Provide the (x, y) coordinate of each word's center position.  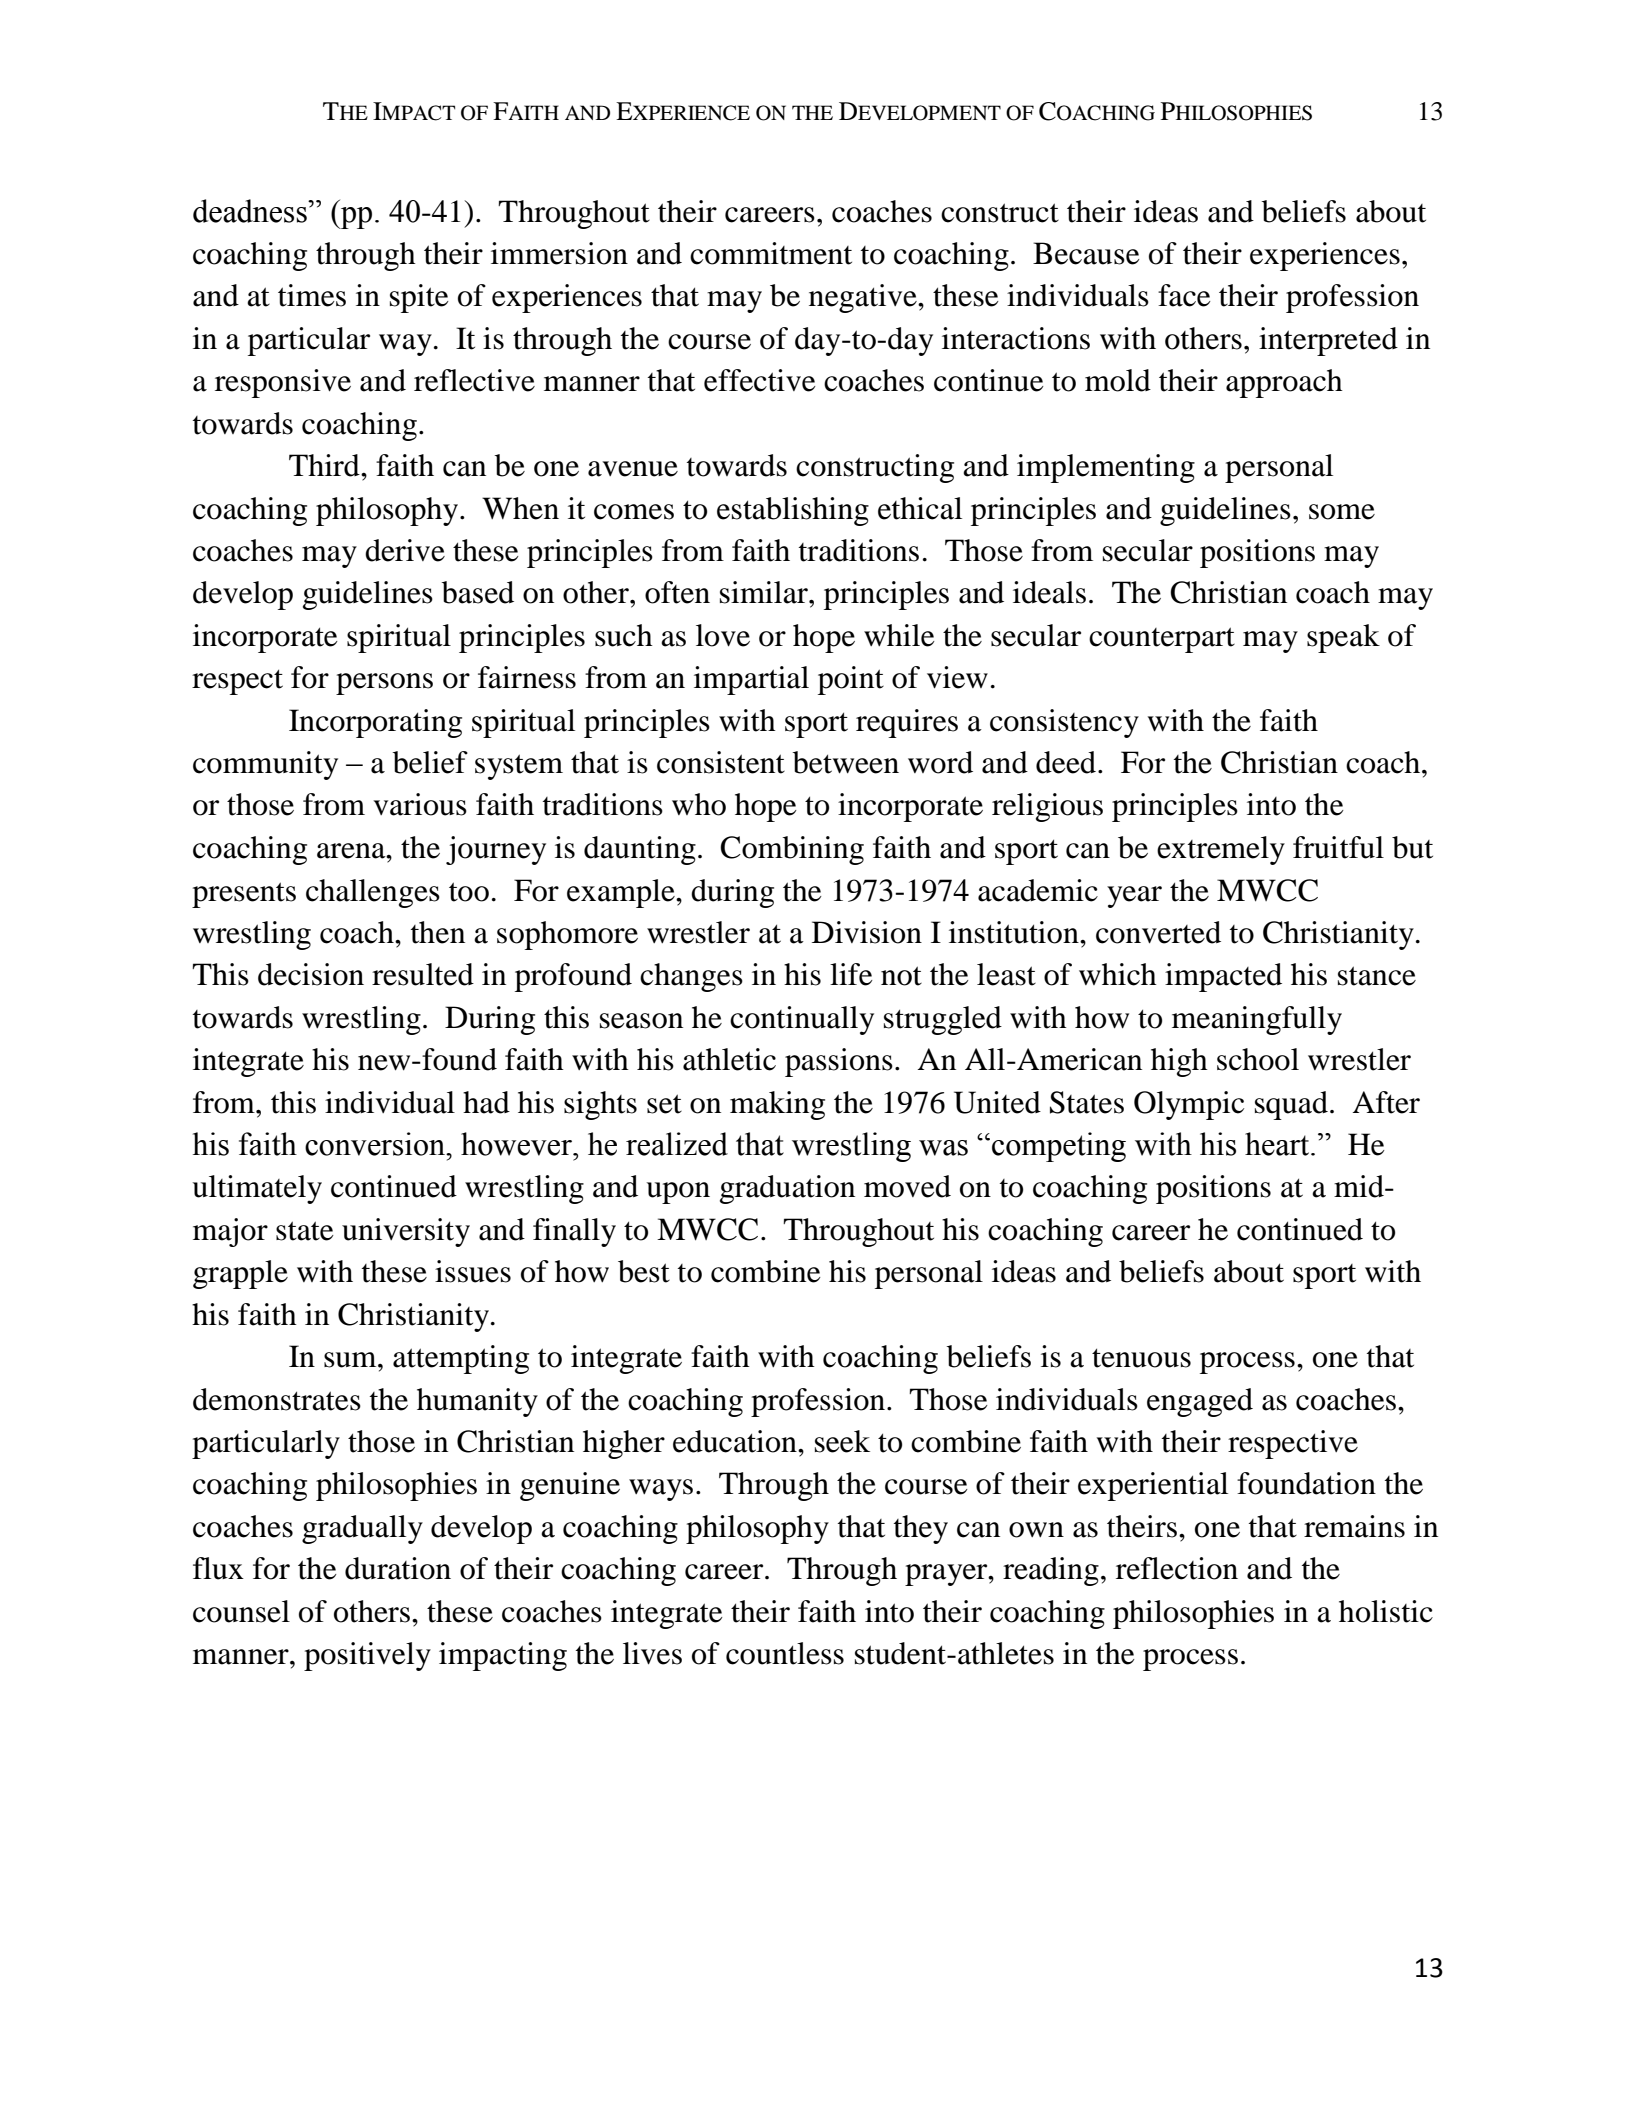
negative (864, 298)
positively (367, 1656)
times (312, 295)
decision (311, 974)
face (1184, 295)
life (851, 974)
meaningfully (1257, 1020)
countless (785, 1653)
